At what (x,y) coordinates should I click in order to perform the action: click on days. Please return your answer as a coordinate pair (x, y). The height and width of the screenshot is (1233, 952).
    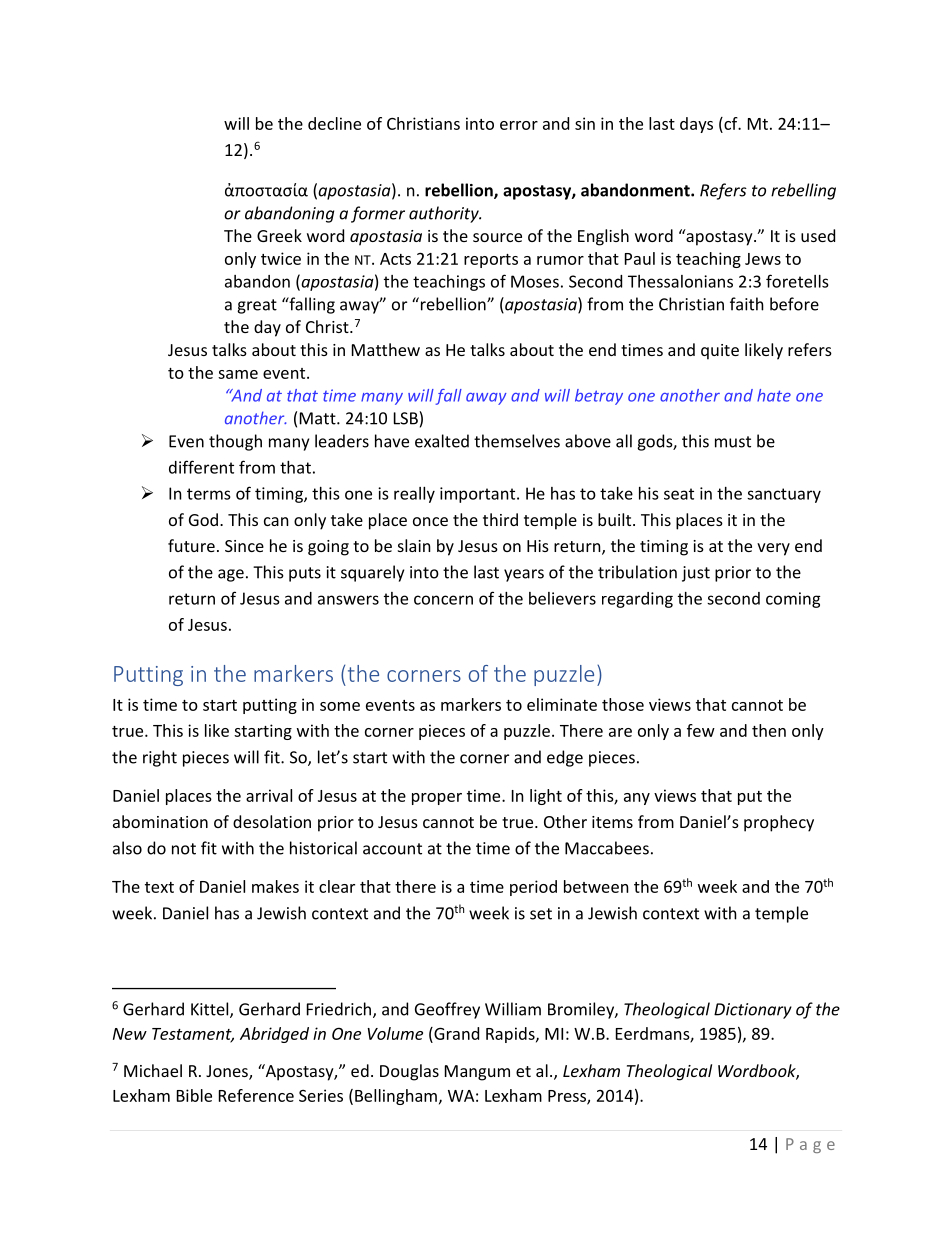
    Looking at the image, I should click on (696, 125).
